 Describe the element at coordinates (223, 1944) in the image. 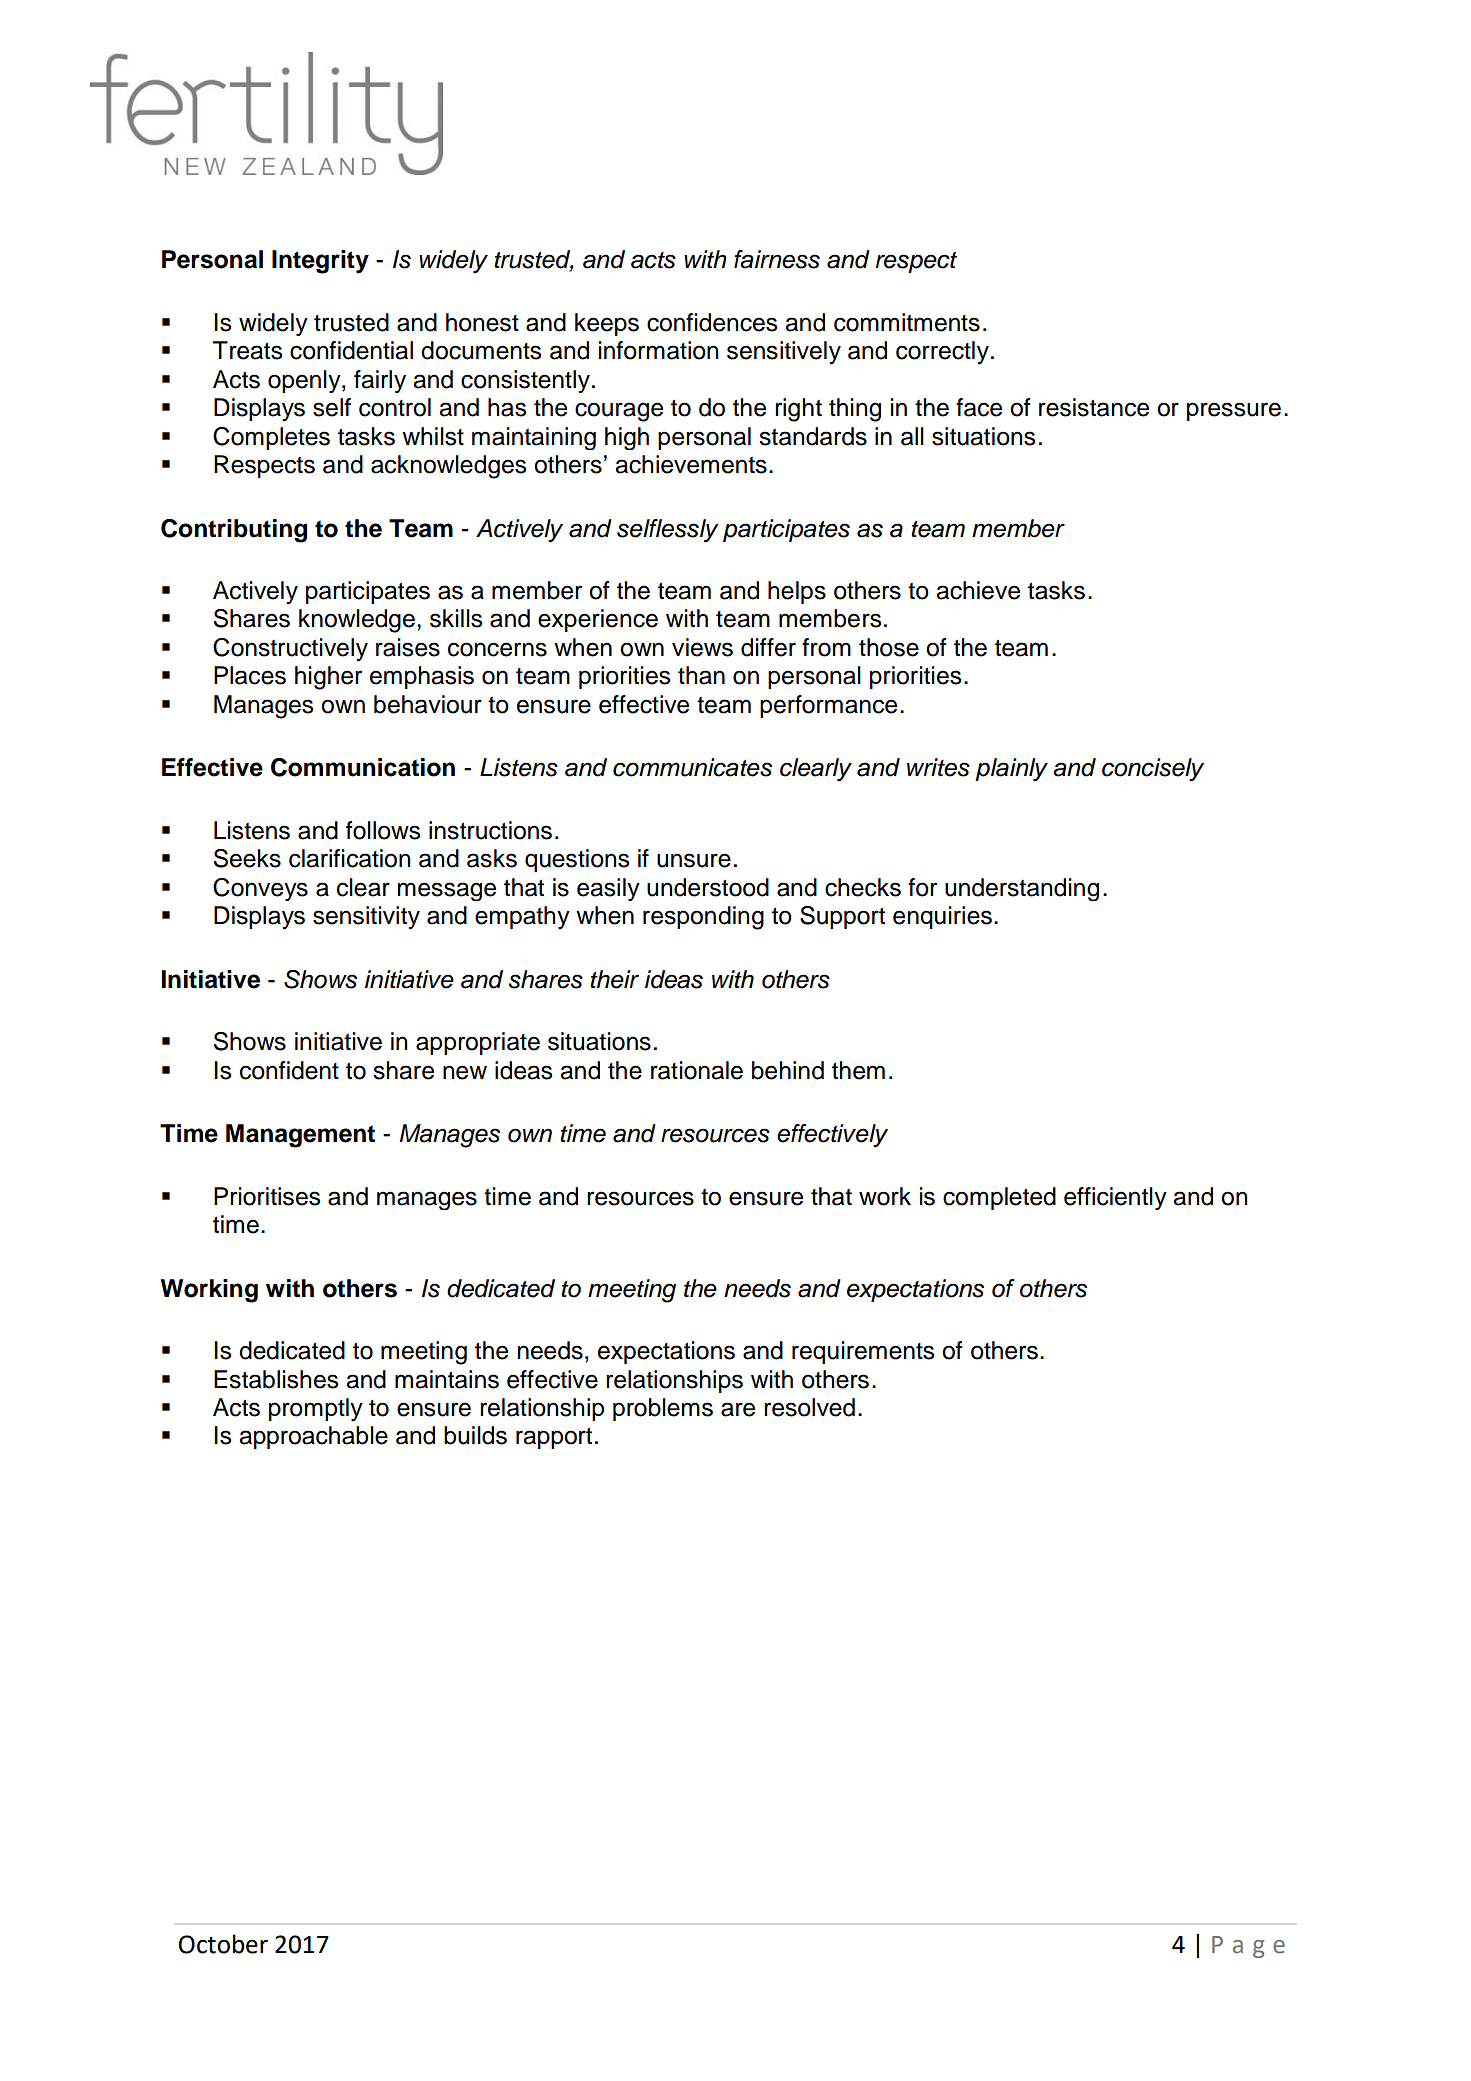

I see `October` at that location.
